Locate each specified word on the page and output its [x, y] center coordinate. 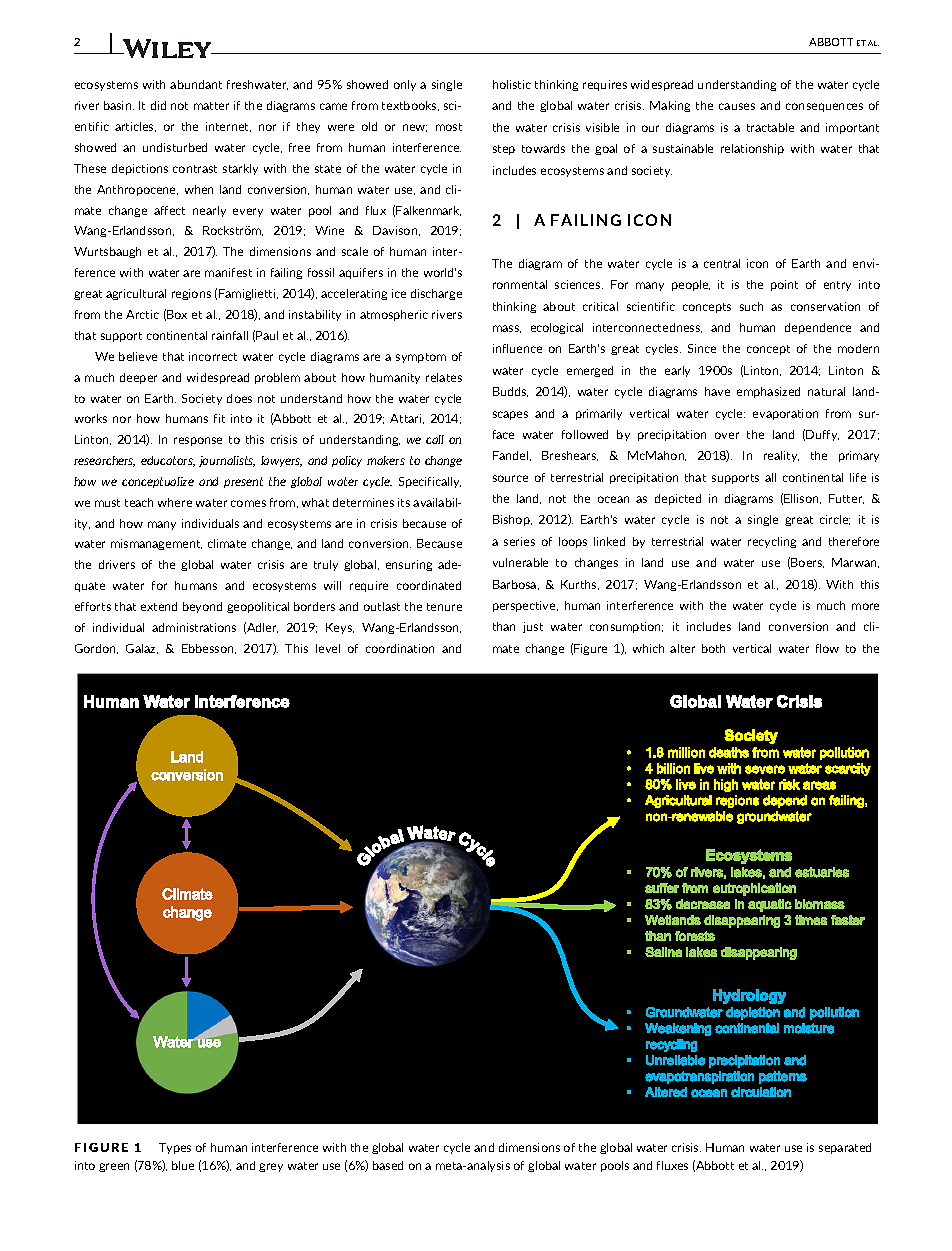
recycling [772, 542]
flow [827, 648]
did [158, 105]
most [449, 127]
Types [175, 1148]
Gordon [96, 649]
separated [845, 1148]
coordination [400, 648]
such [751, 306]
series [519, 541]
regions [191, 294]
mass [507, 329]
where [175, 502]
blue [183, 1165]
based [388, 1165]
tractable [770, 127]
